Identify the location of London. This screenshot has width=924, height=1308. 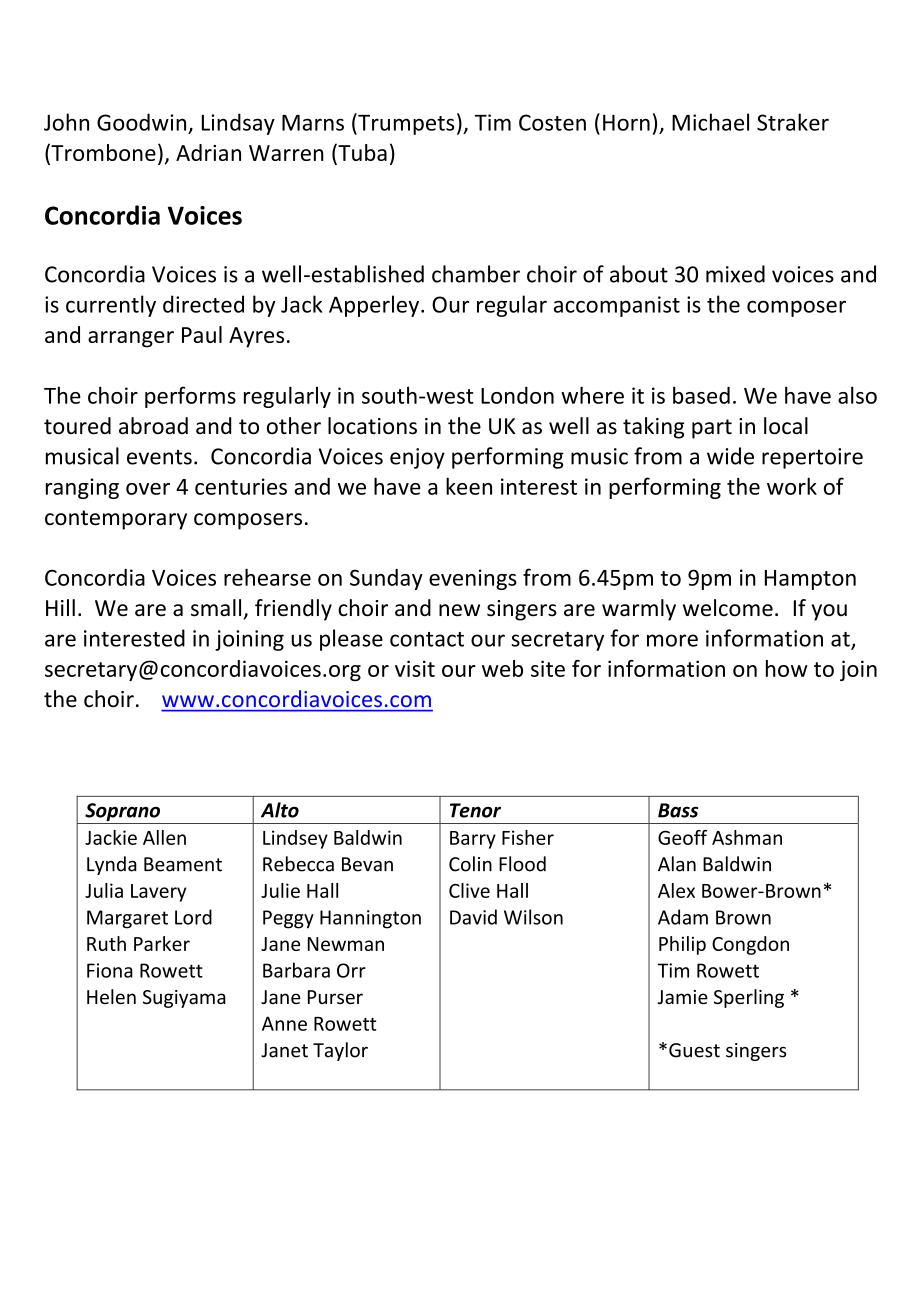
(517, 395).
